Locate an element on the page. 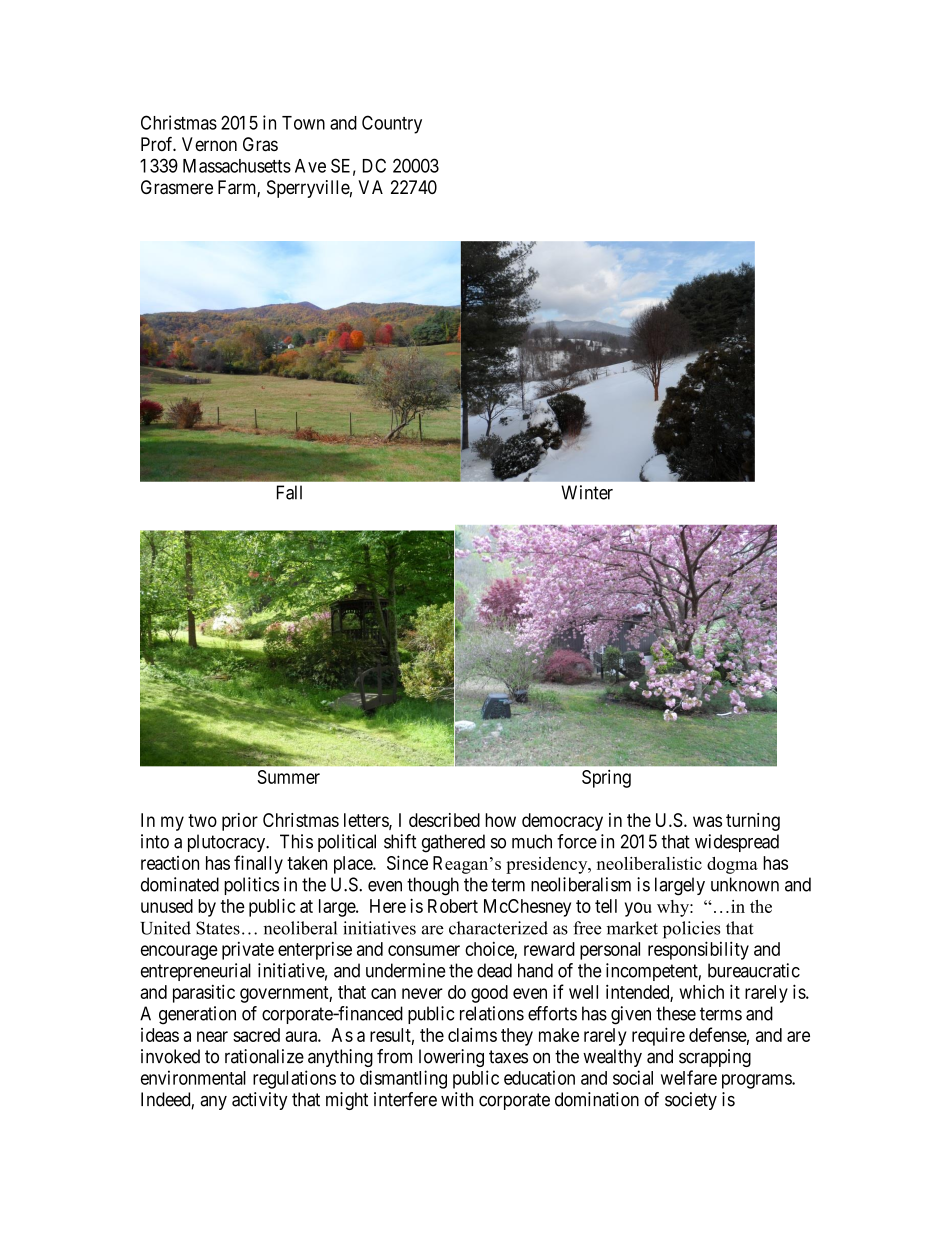  Country is located at coordinates (392, 124).
